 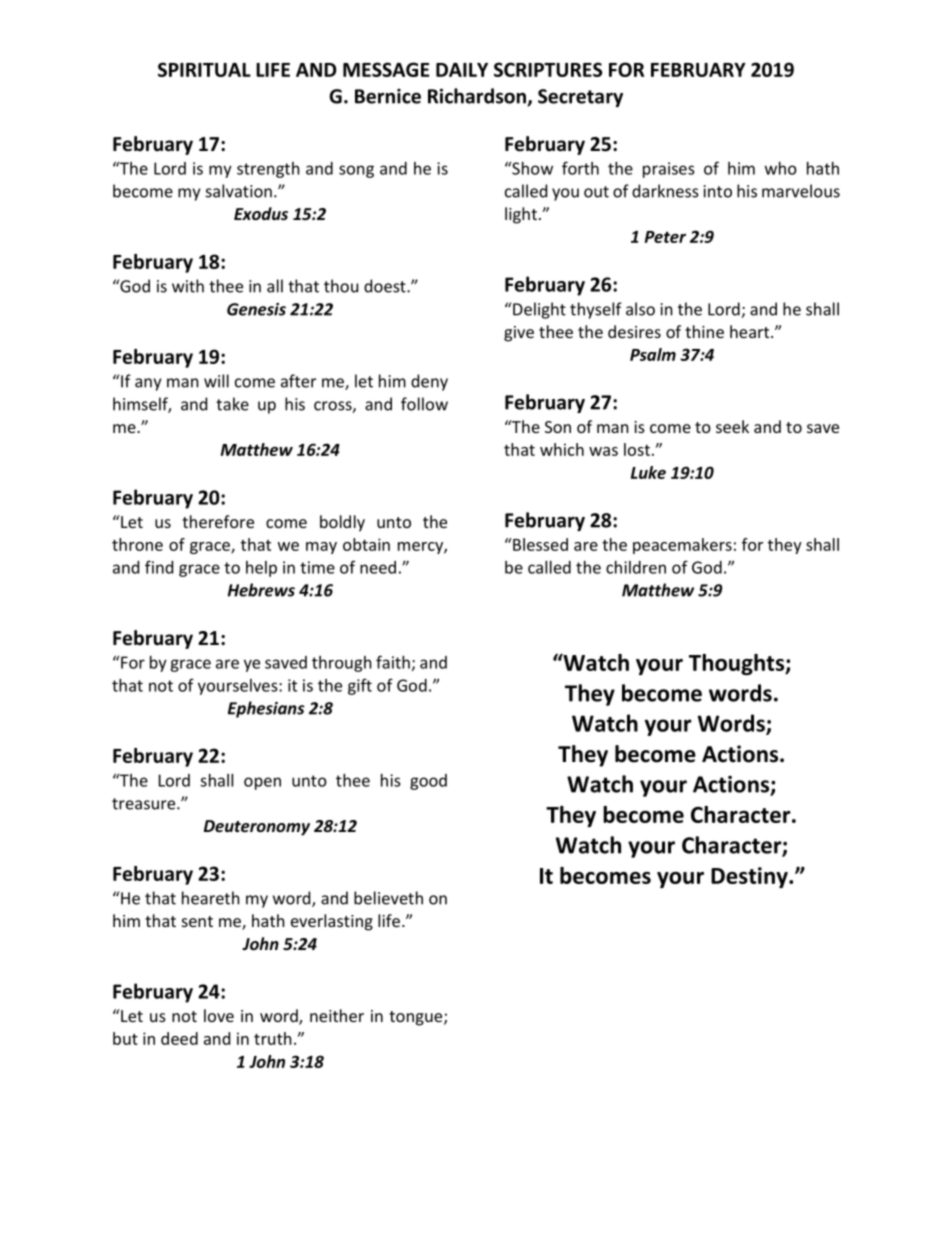 I want to click on Ephesians, so click(x=266, y=709).
